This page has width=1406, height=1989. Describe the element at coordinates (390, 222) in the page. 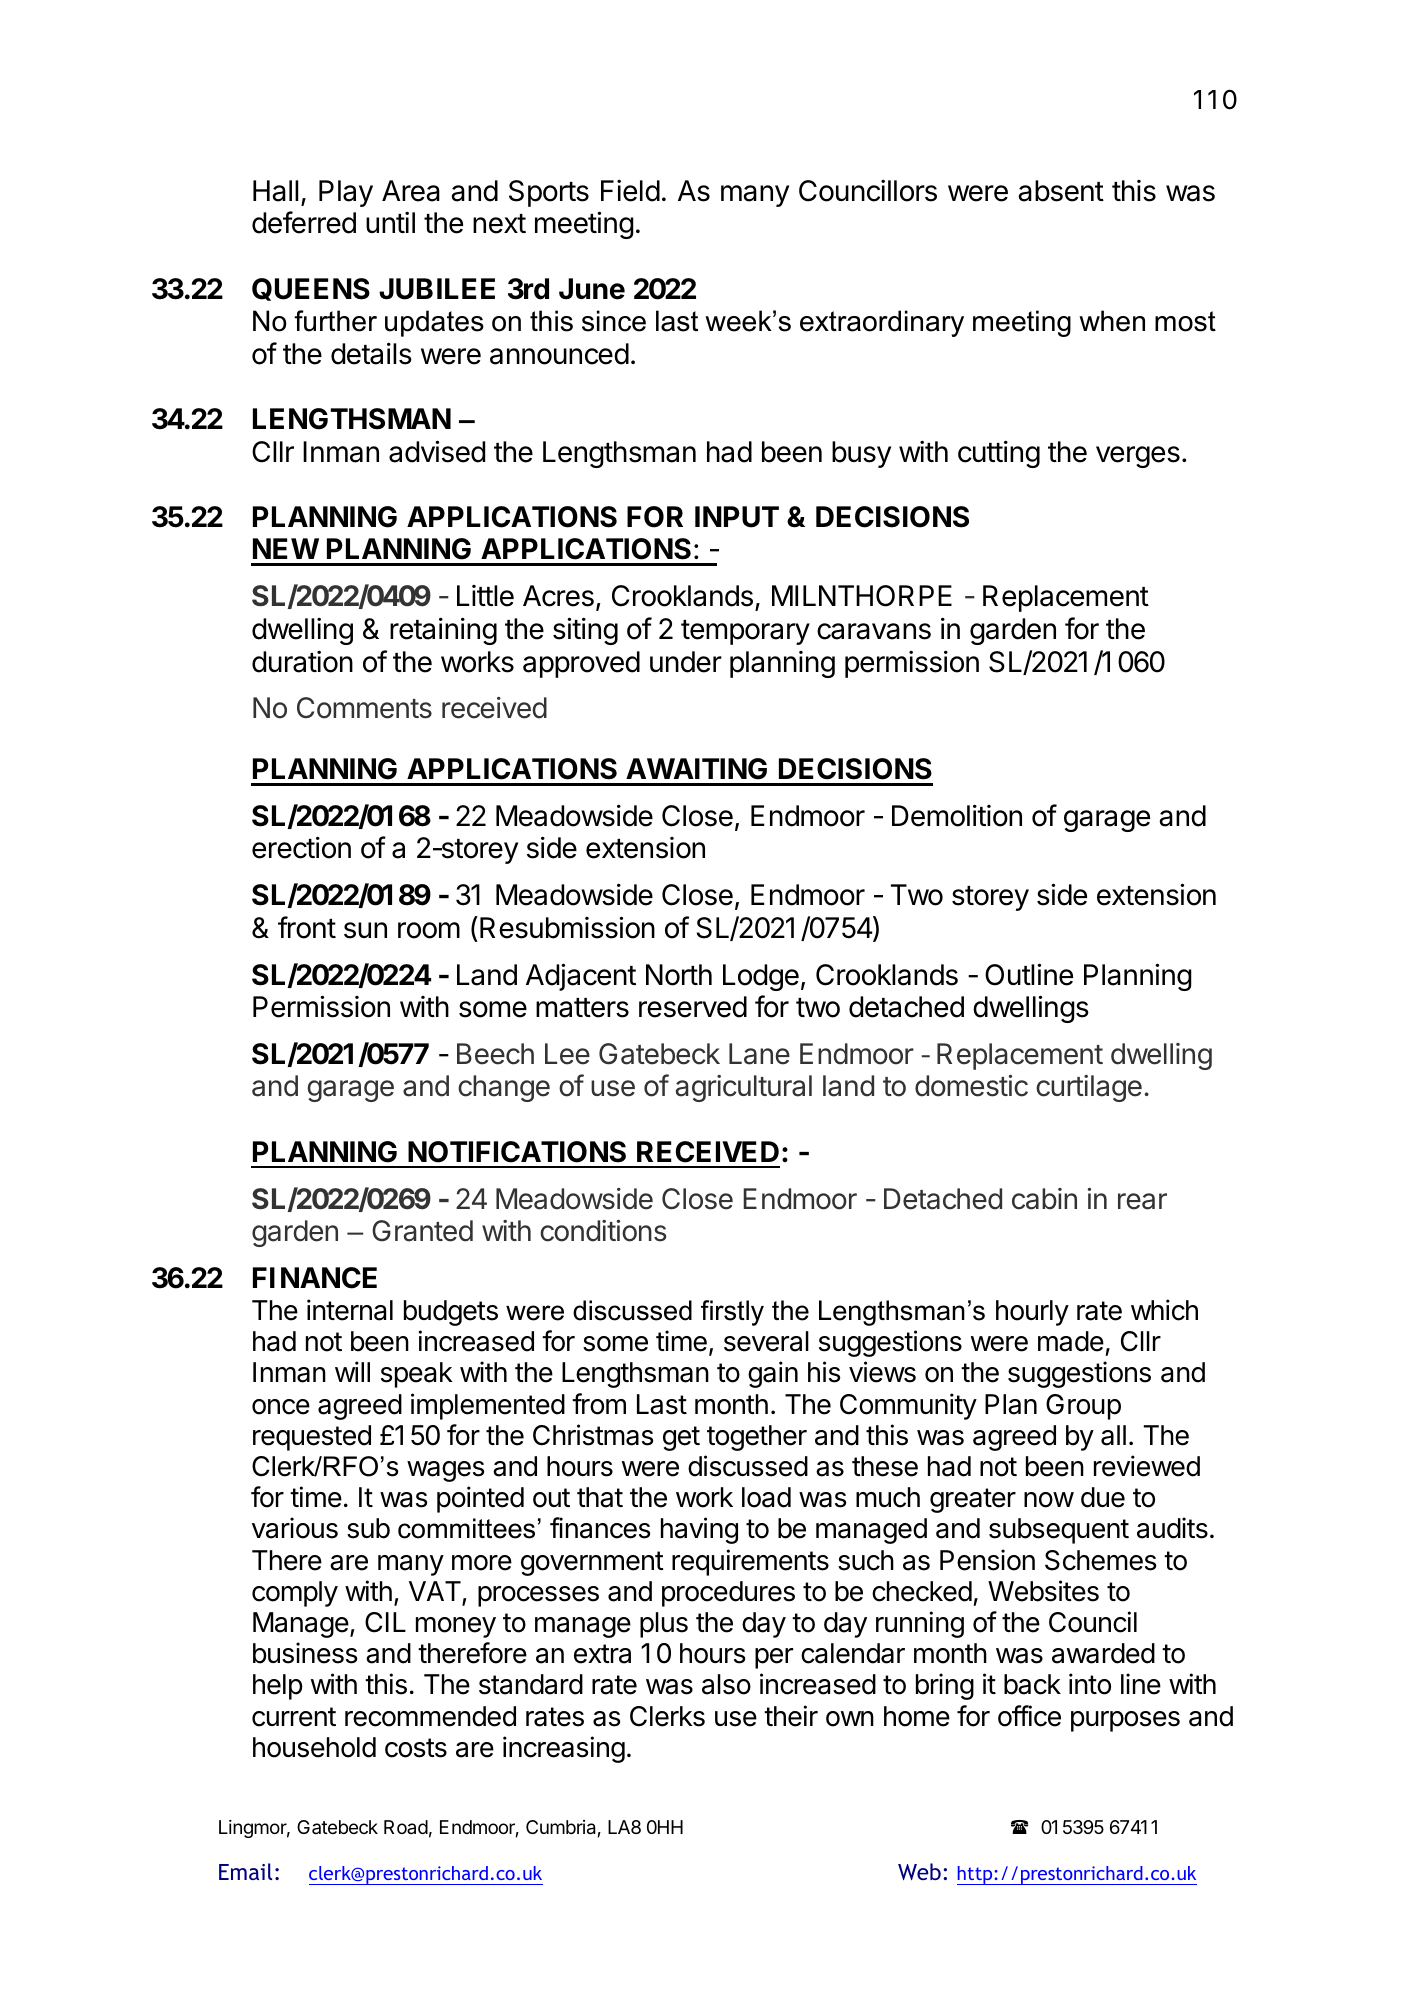

I see `until` at that location.
